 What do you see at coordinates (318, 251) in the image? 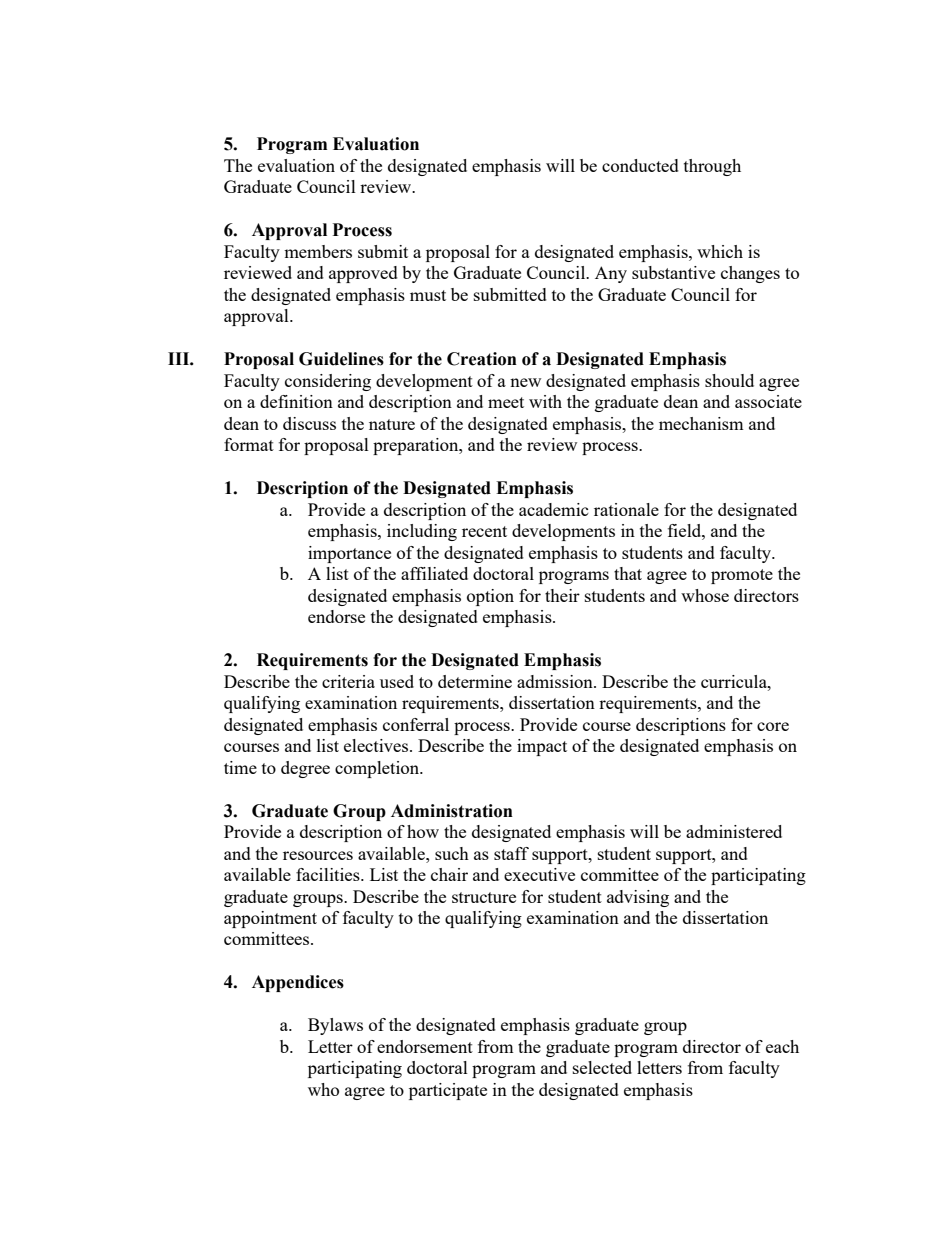
I see `members` at bounding box center [318, 251].
